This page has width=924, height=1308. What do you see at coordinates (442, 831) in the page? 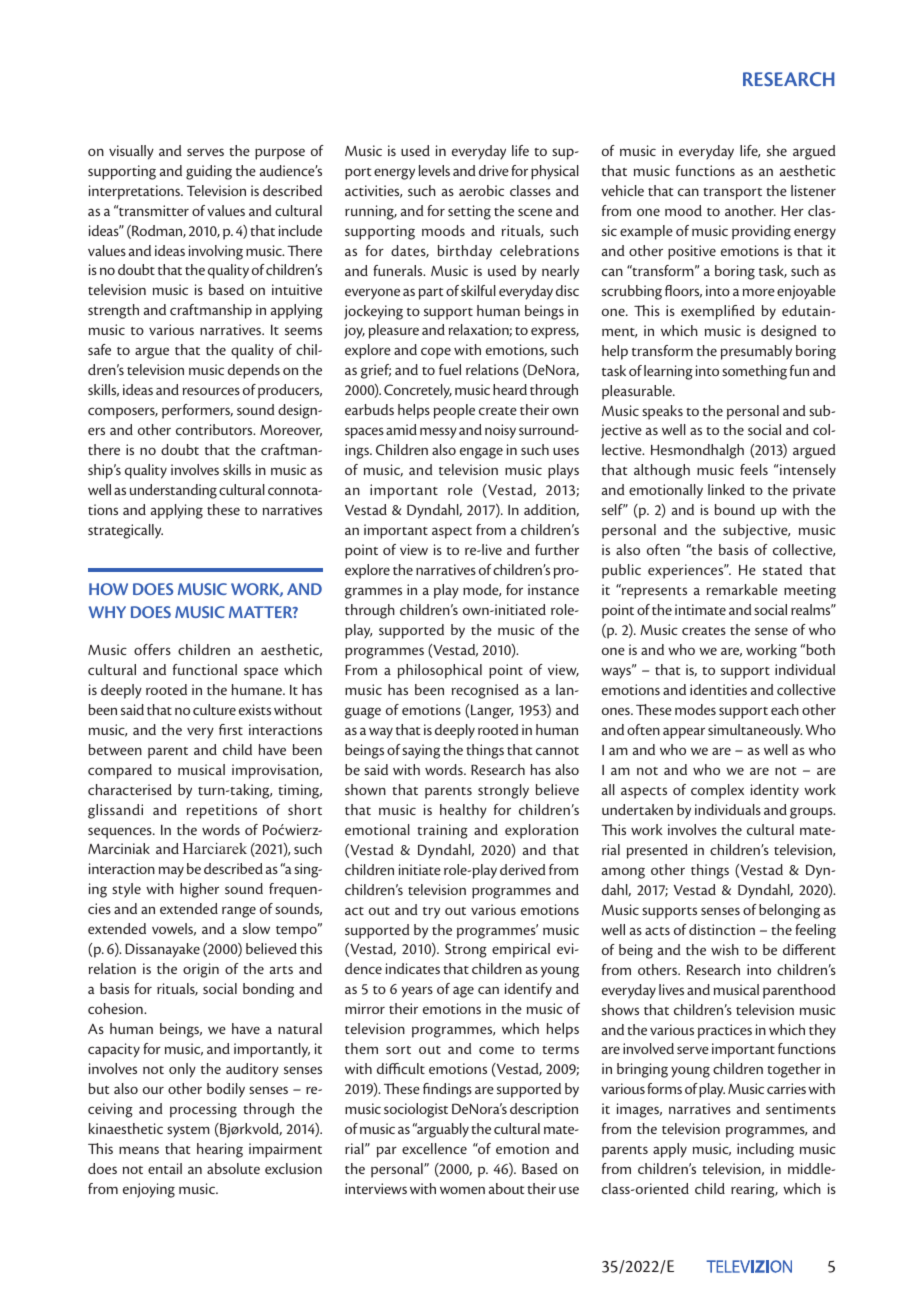
I see `training` at bounding box center [442, 831].
